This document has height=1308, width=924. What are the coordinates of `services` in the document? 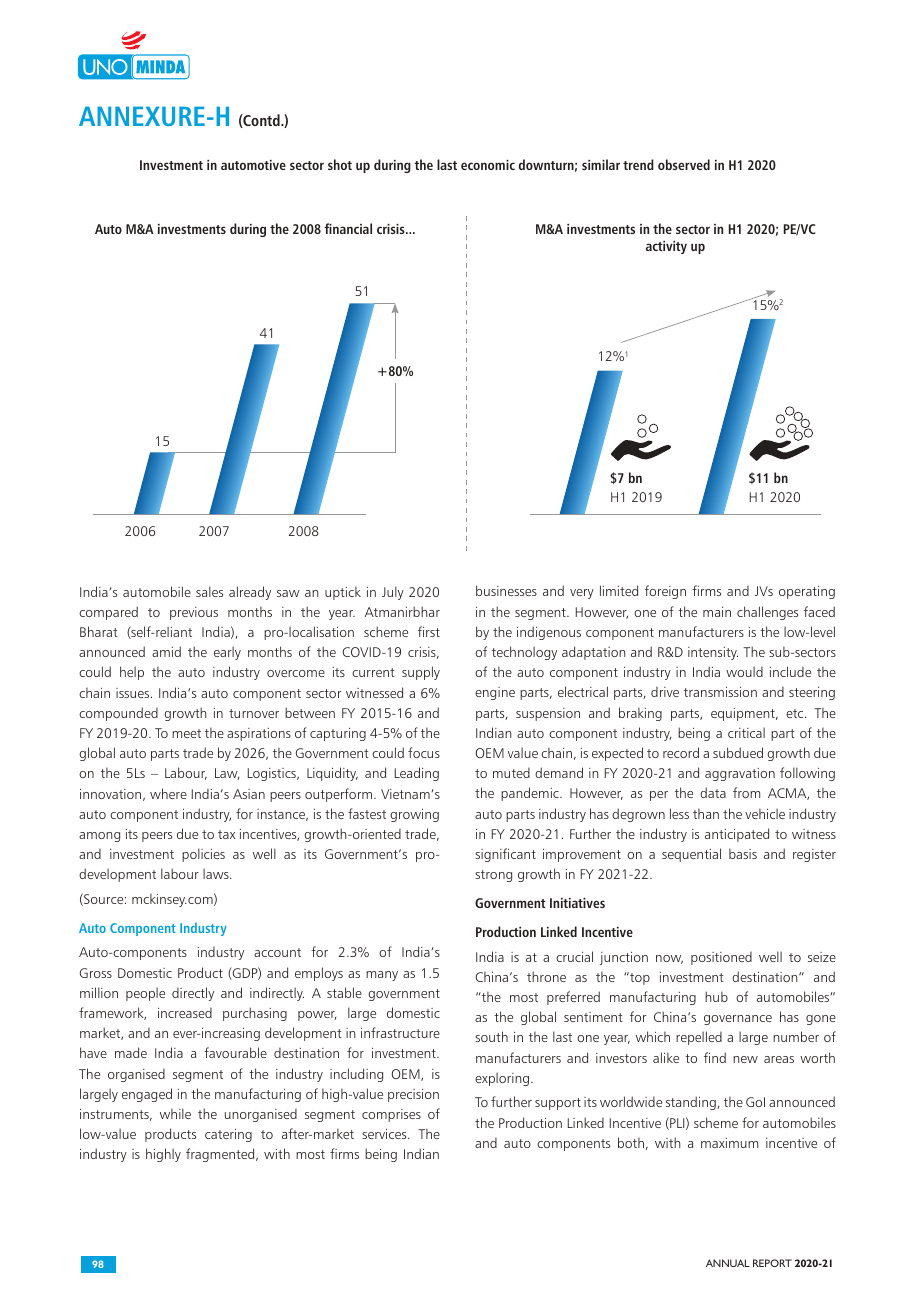 It's located at (385, 1134).
